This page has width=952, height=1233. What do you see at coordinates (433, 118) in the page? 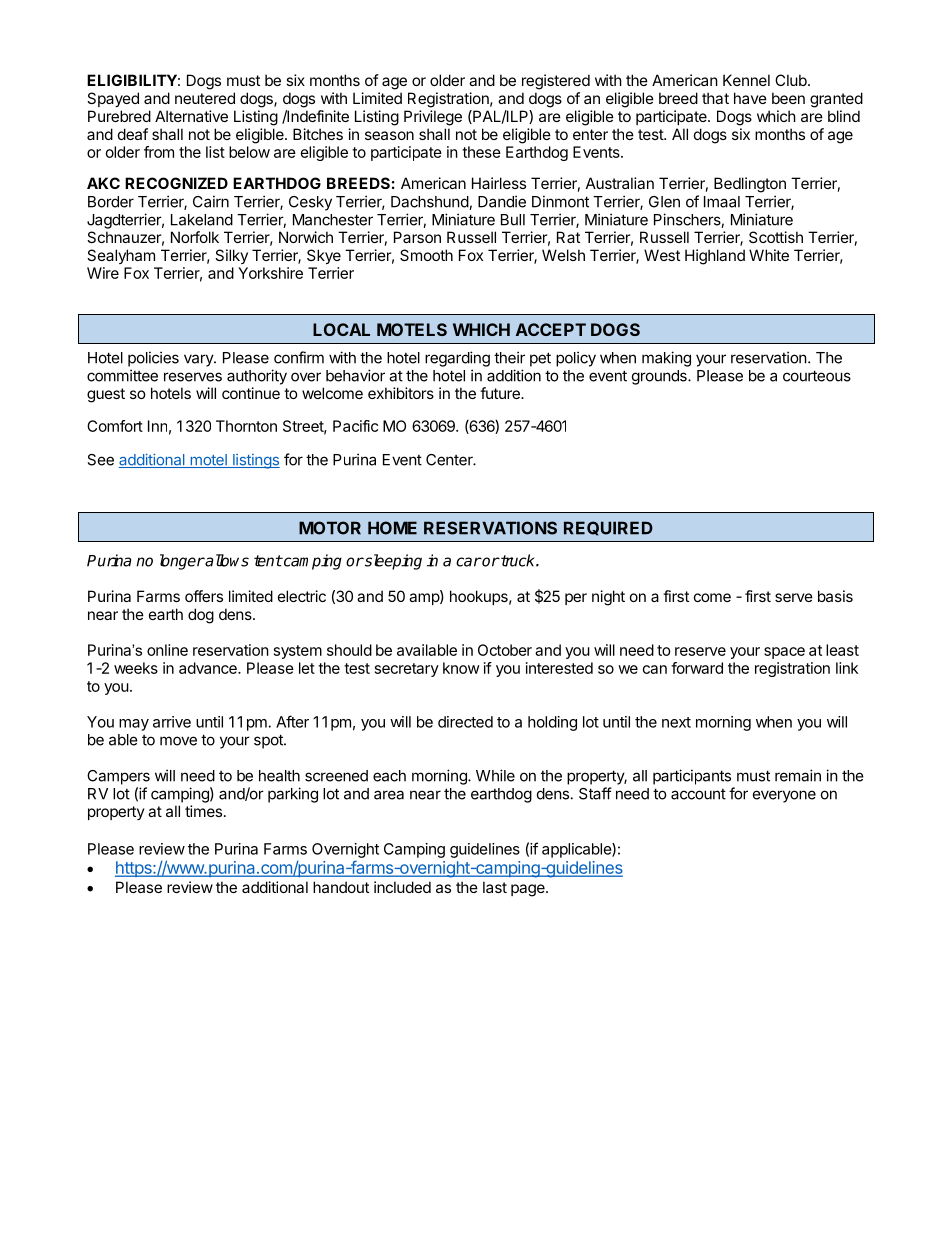
I see `Privilege` at bounding box center [433, 118].
